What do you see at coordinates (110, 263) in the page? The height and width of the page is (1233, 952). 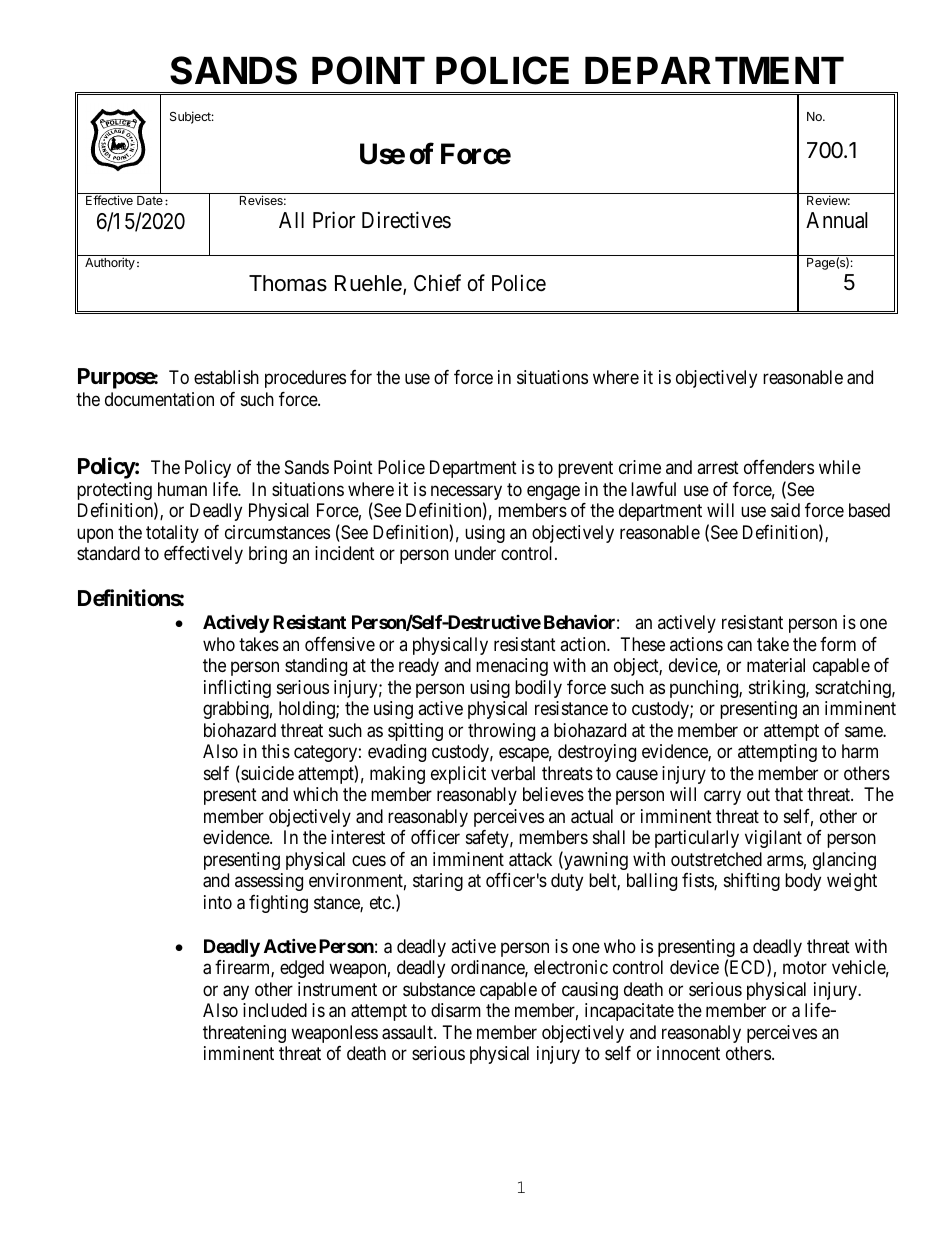 I see `Authority` at bounding box center [110, 263].
